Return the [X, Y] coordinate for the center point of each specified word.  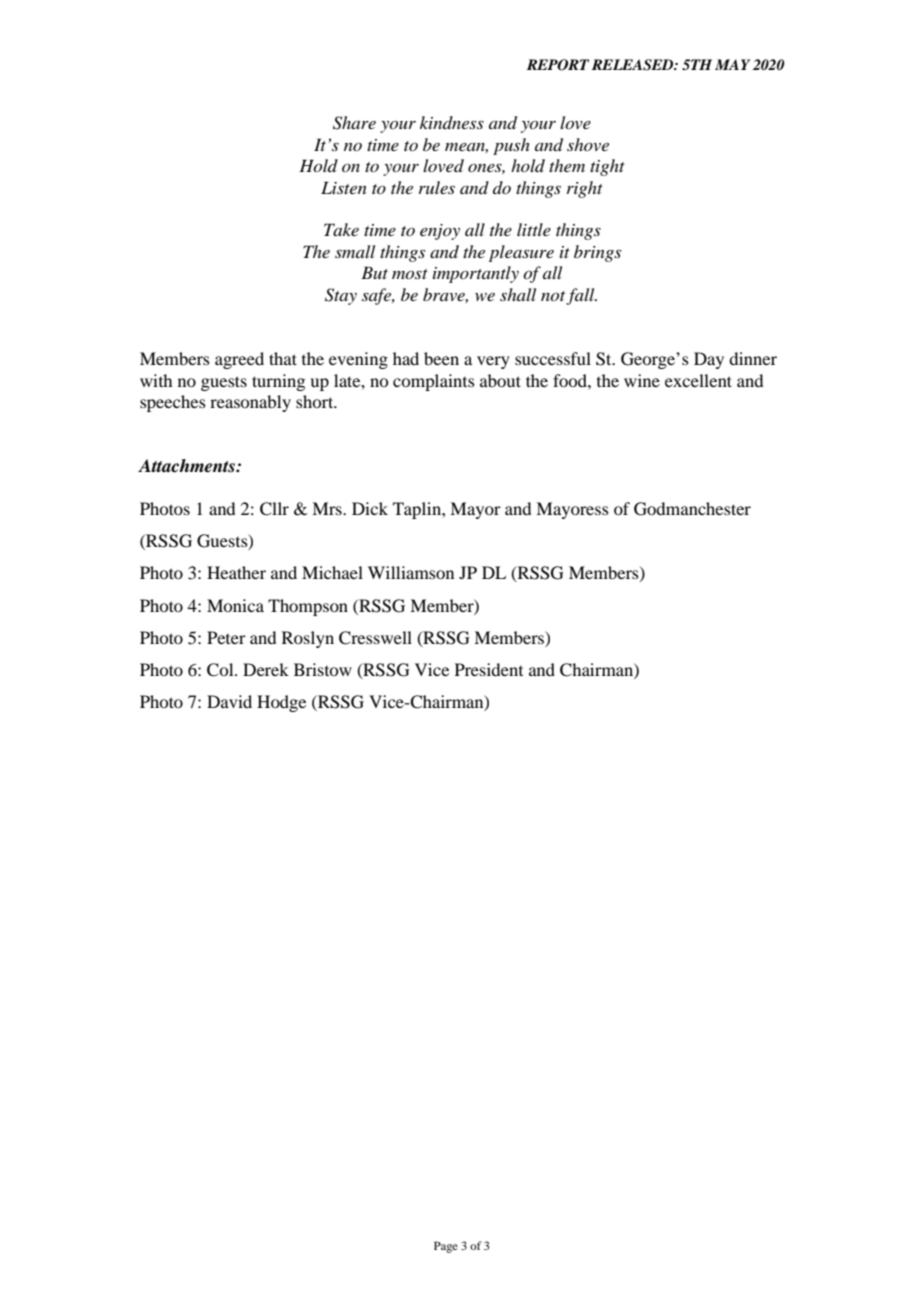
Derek [266, 669]
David [229, 701]
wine [642, 380]
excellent [698, 380]
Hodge [281, 703]
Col [221, 670]
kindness [452, 122]
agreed [239, 360]
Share [354, 123]
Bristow [323, 669]
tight [607, 167]
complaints [434, 382]
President [489, 669]
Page [446, 1247]
